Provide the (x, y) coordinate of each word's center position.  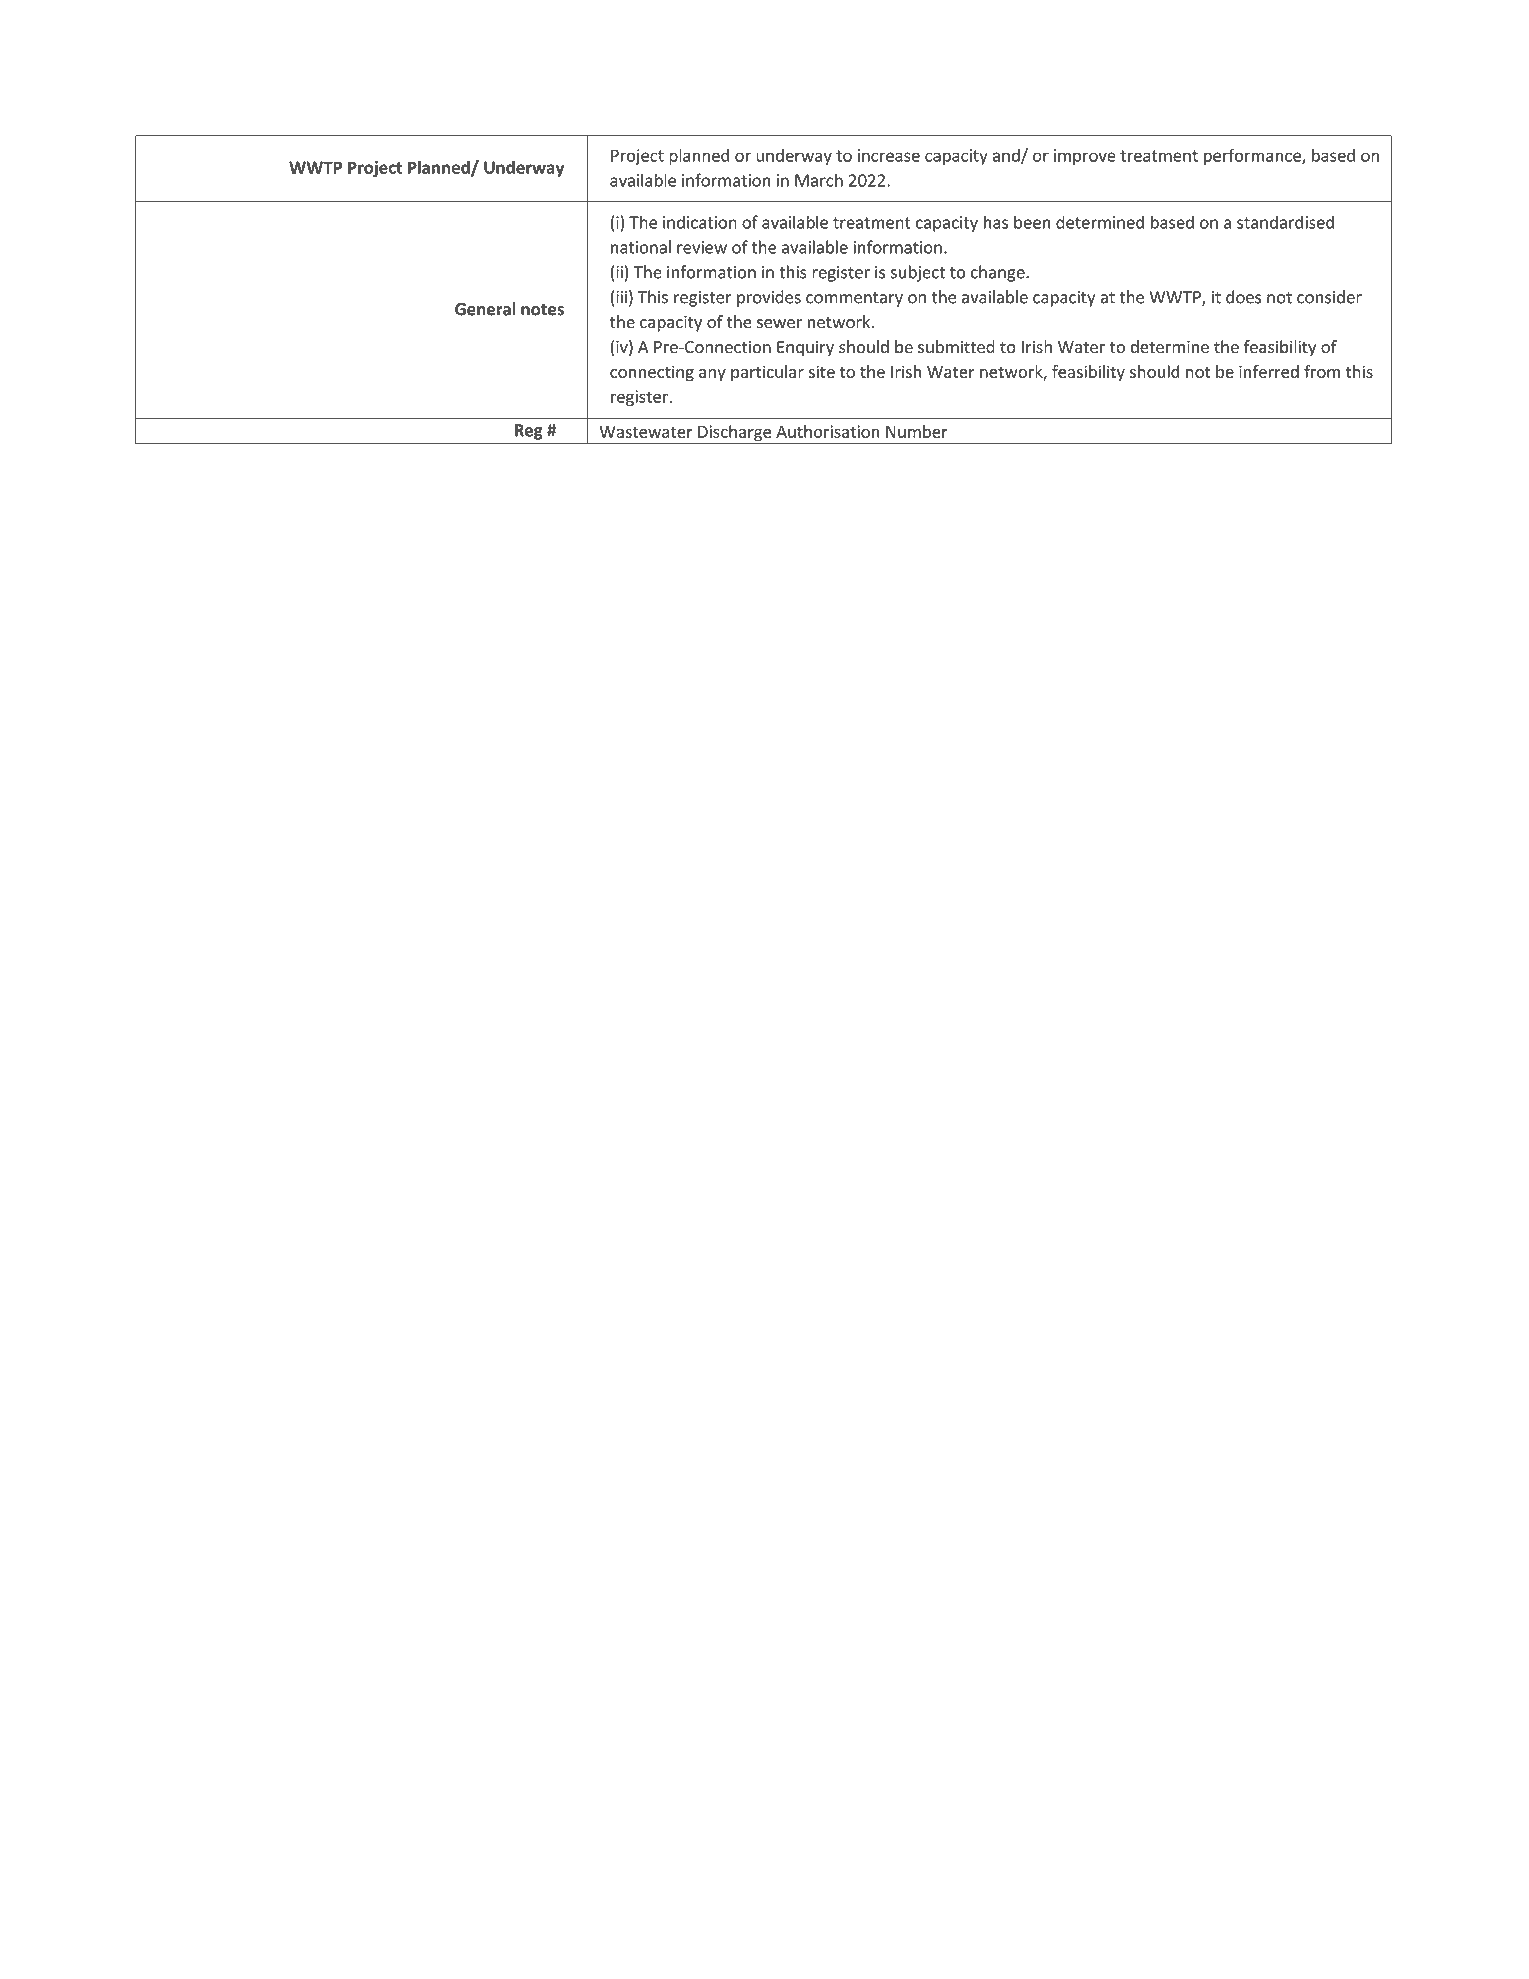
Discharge (735, 434)
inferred (1269, 371)
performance (1253, 156)
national (641, 247)
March (819, 180)
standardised (1285, 222)
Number (917, 431)
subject (918, 273)
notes (542, 310)
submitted (956, 347)
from (1322, 371)
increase (889, 155)
